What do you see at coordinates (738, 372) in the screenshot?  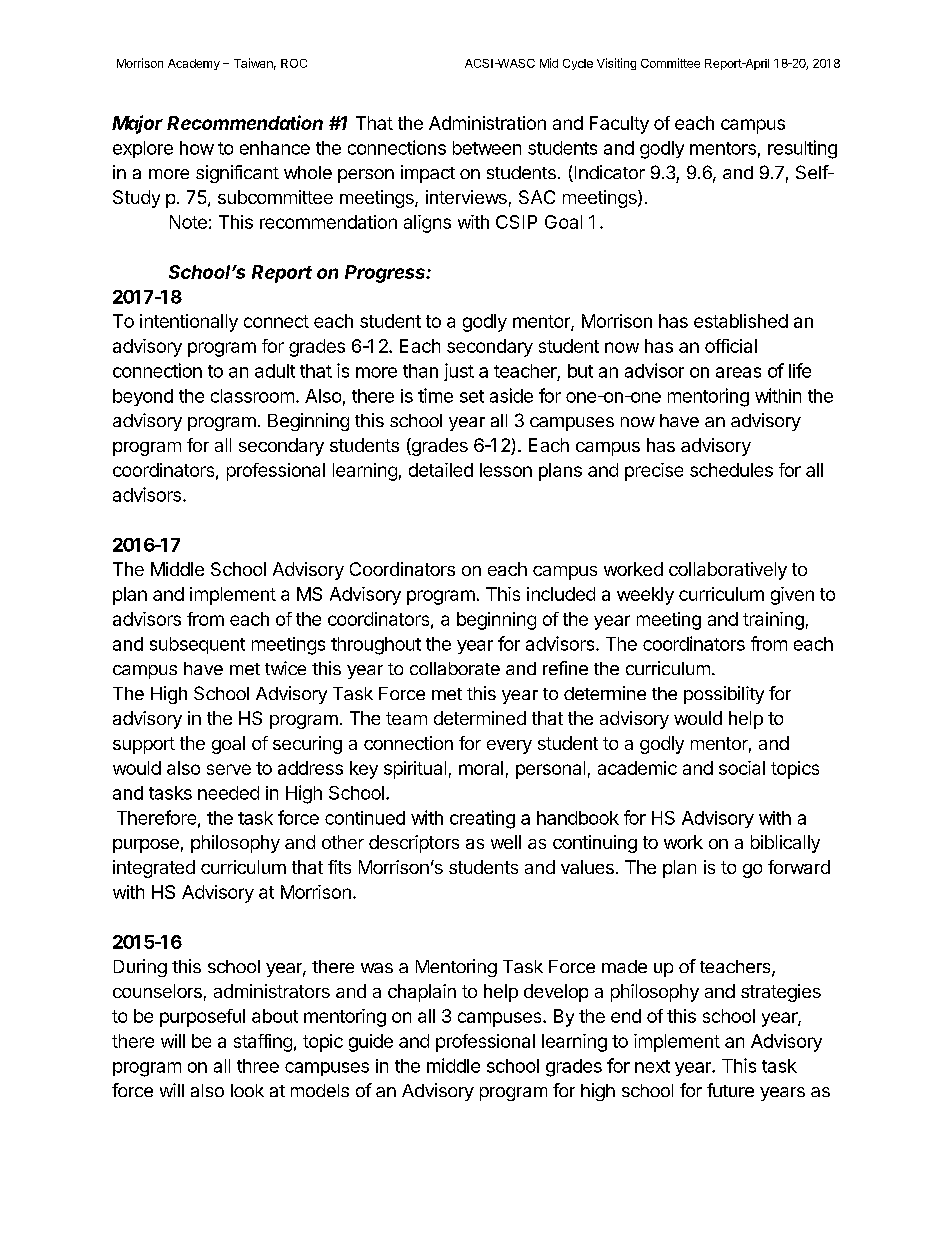 I see `areas` at bounding box center [738, 372].
